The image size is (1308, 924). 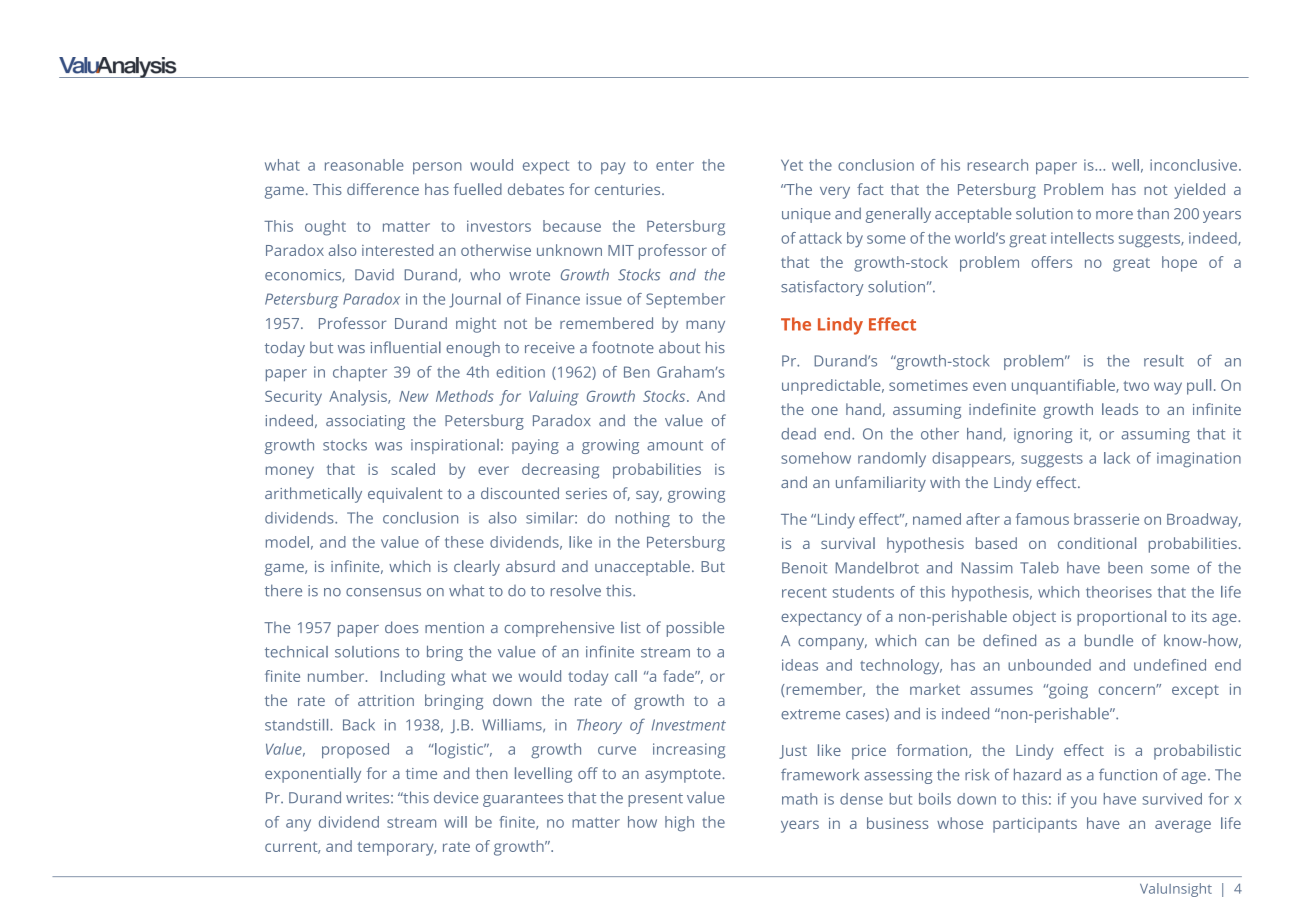 What do you see at coordinates (1125, 165) in the image?
I see `well` at bounding box center [1125, 165].
